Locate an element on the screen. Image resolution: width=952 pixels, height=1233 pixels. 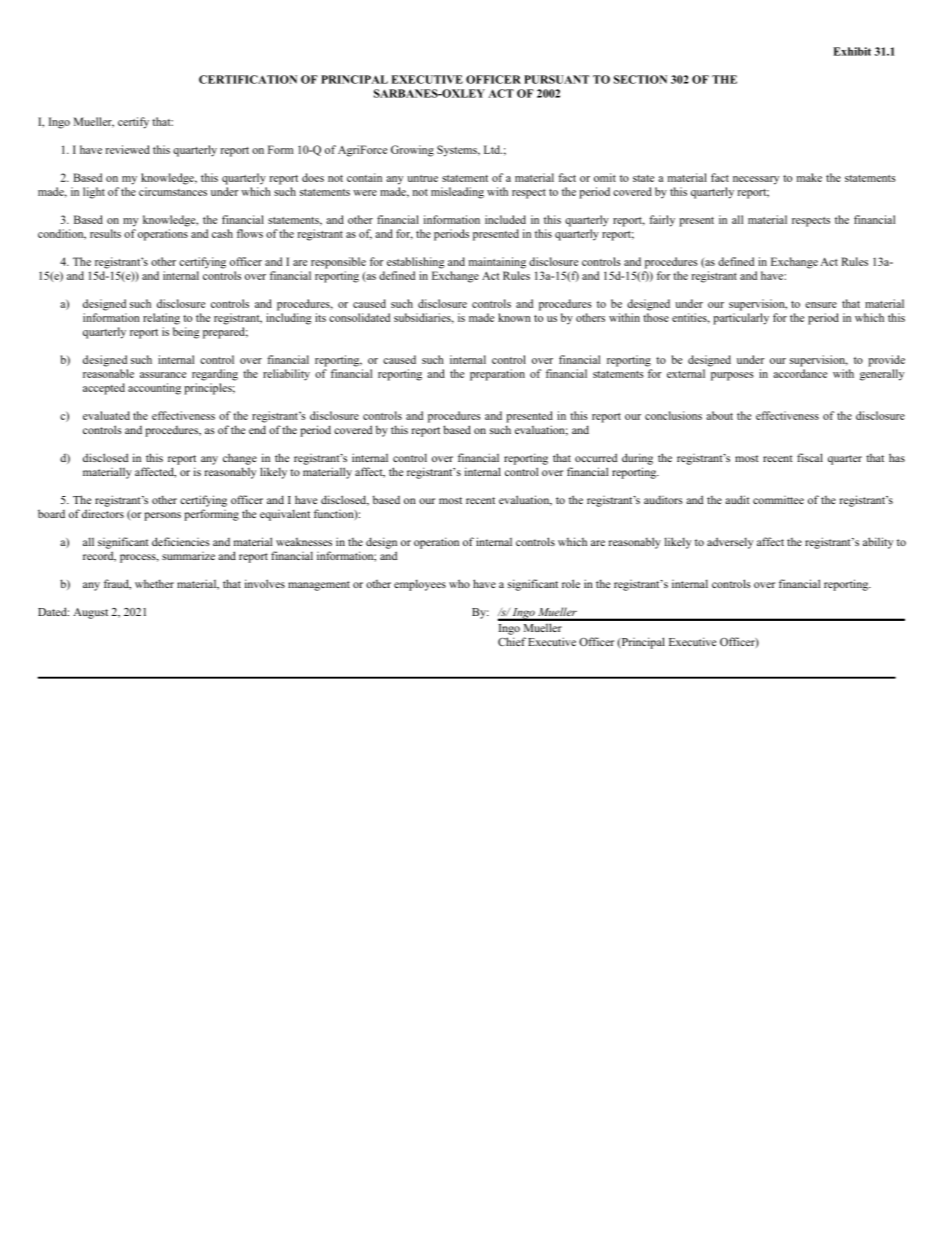
PURSUANT is located at coordinates (556, 79).
